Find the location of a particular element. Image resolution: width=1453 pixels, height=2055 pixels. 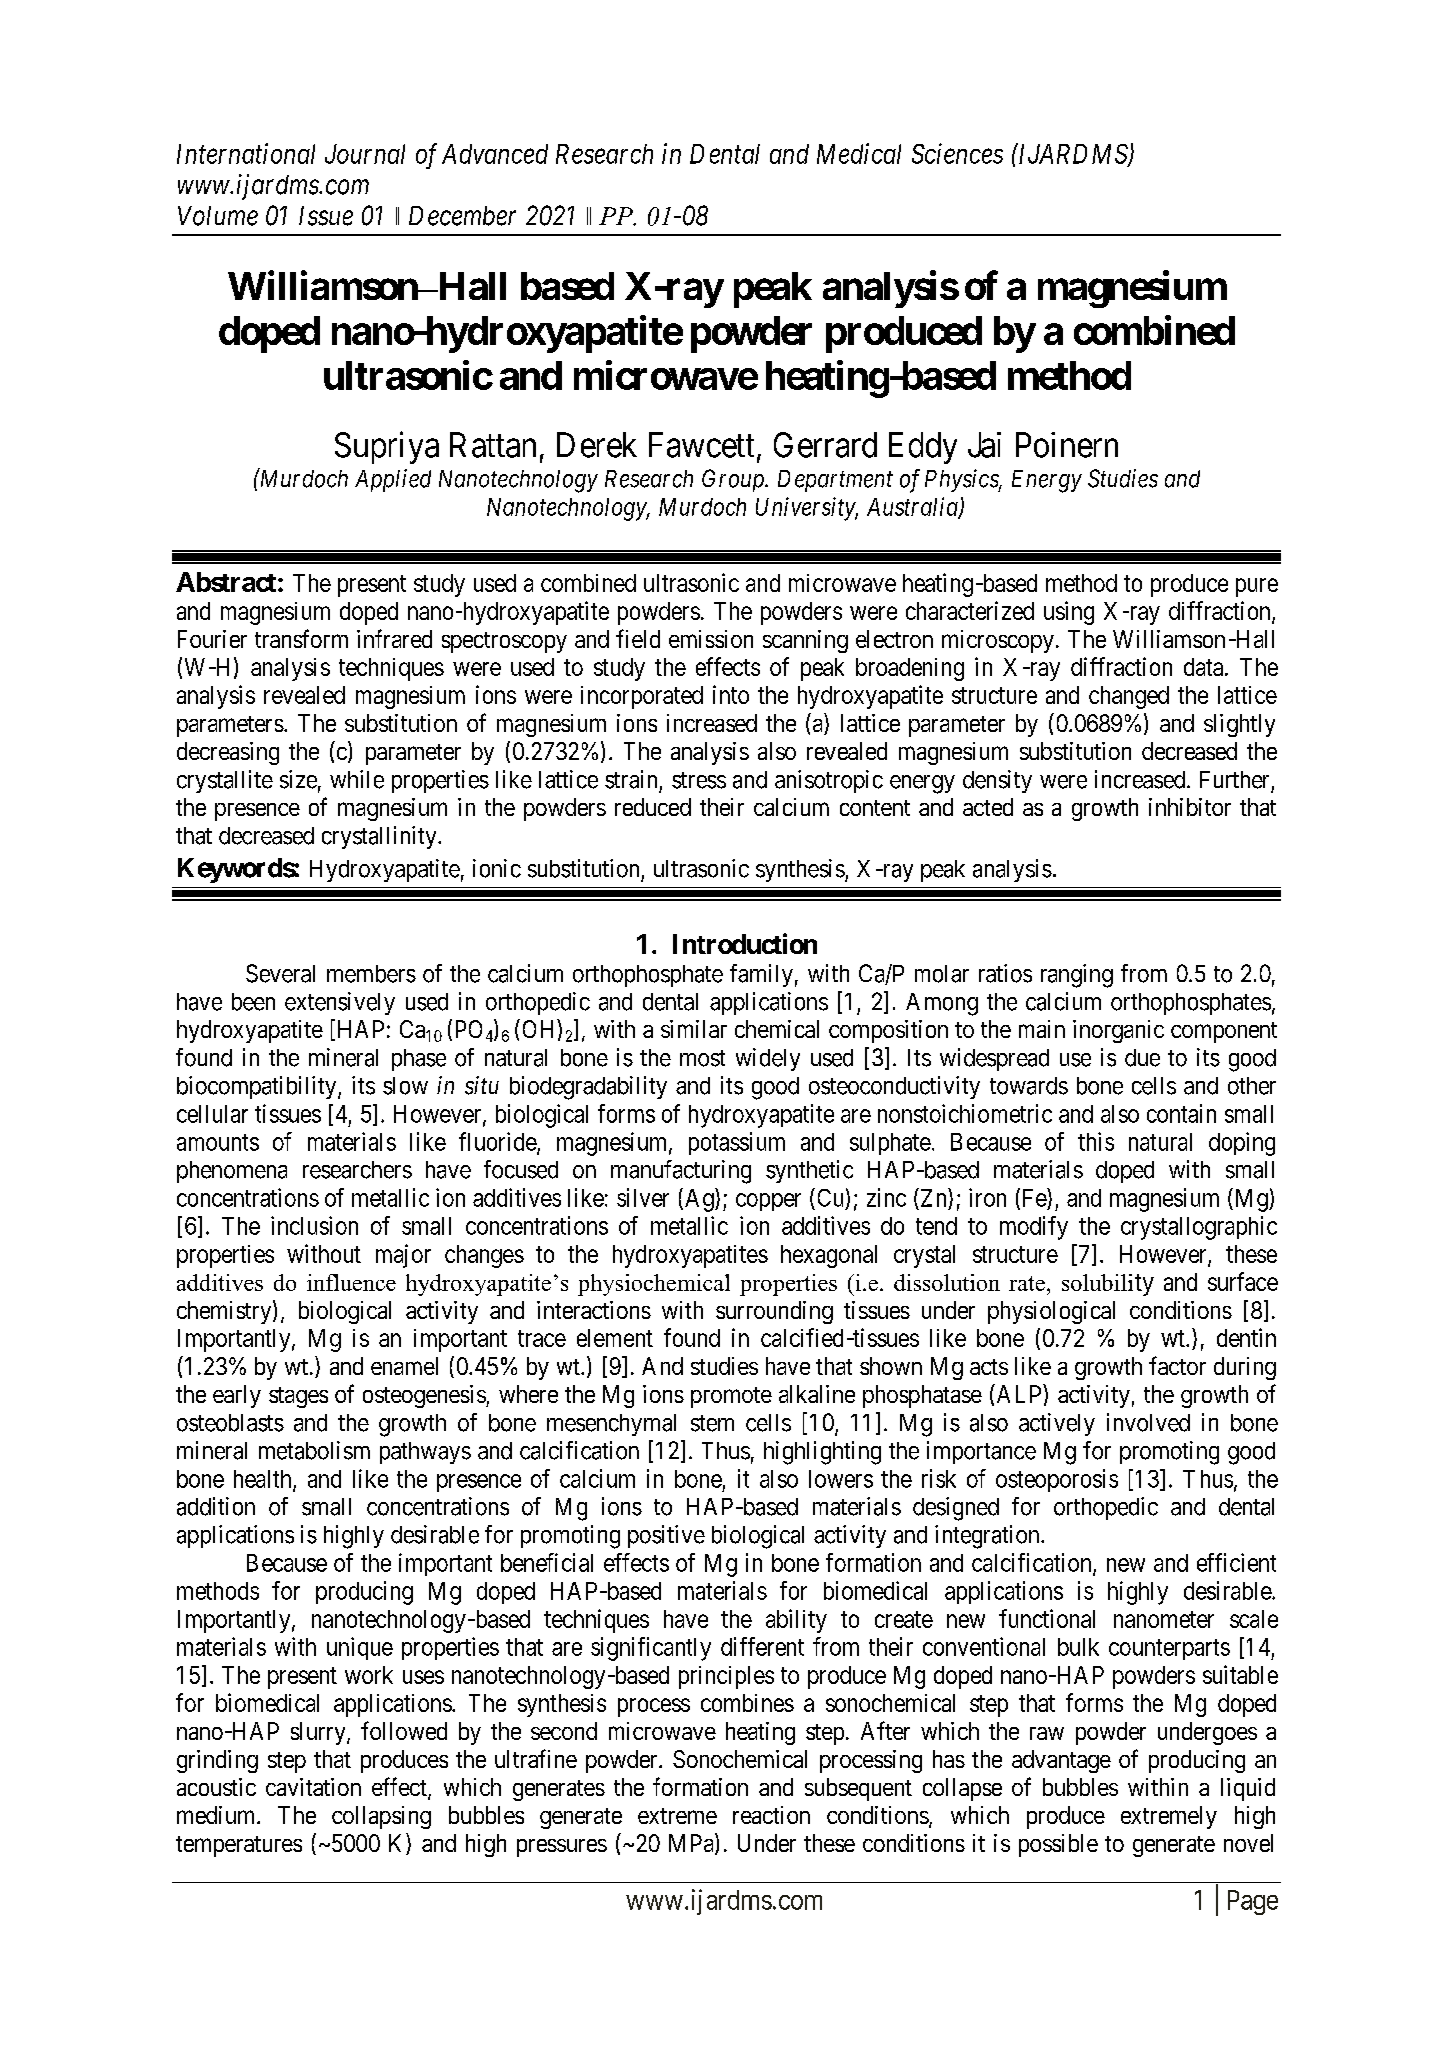

similar is located at coordinates (694, 1029).
